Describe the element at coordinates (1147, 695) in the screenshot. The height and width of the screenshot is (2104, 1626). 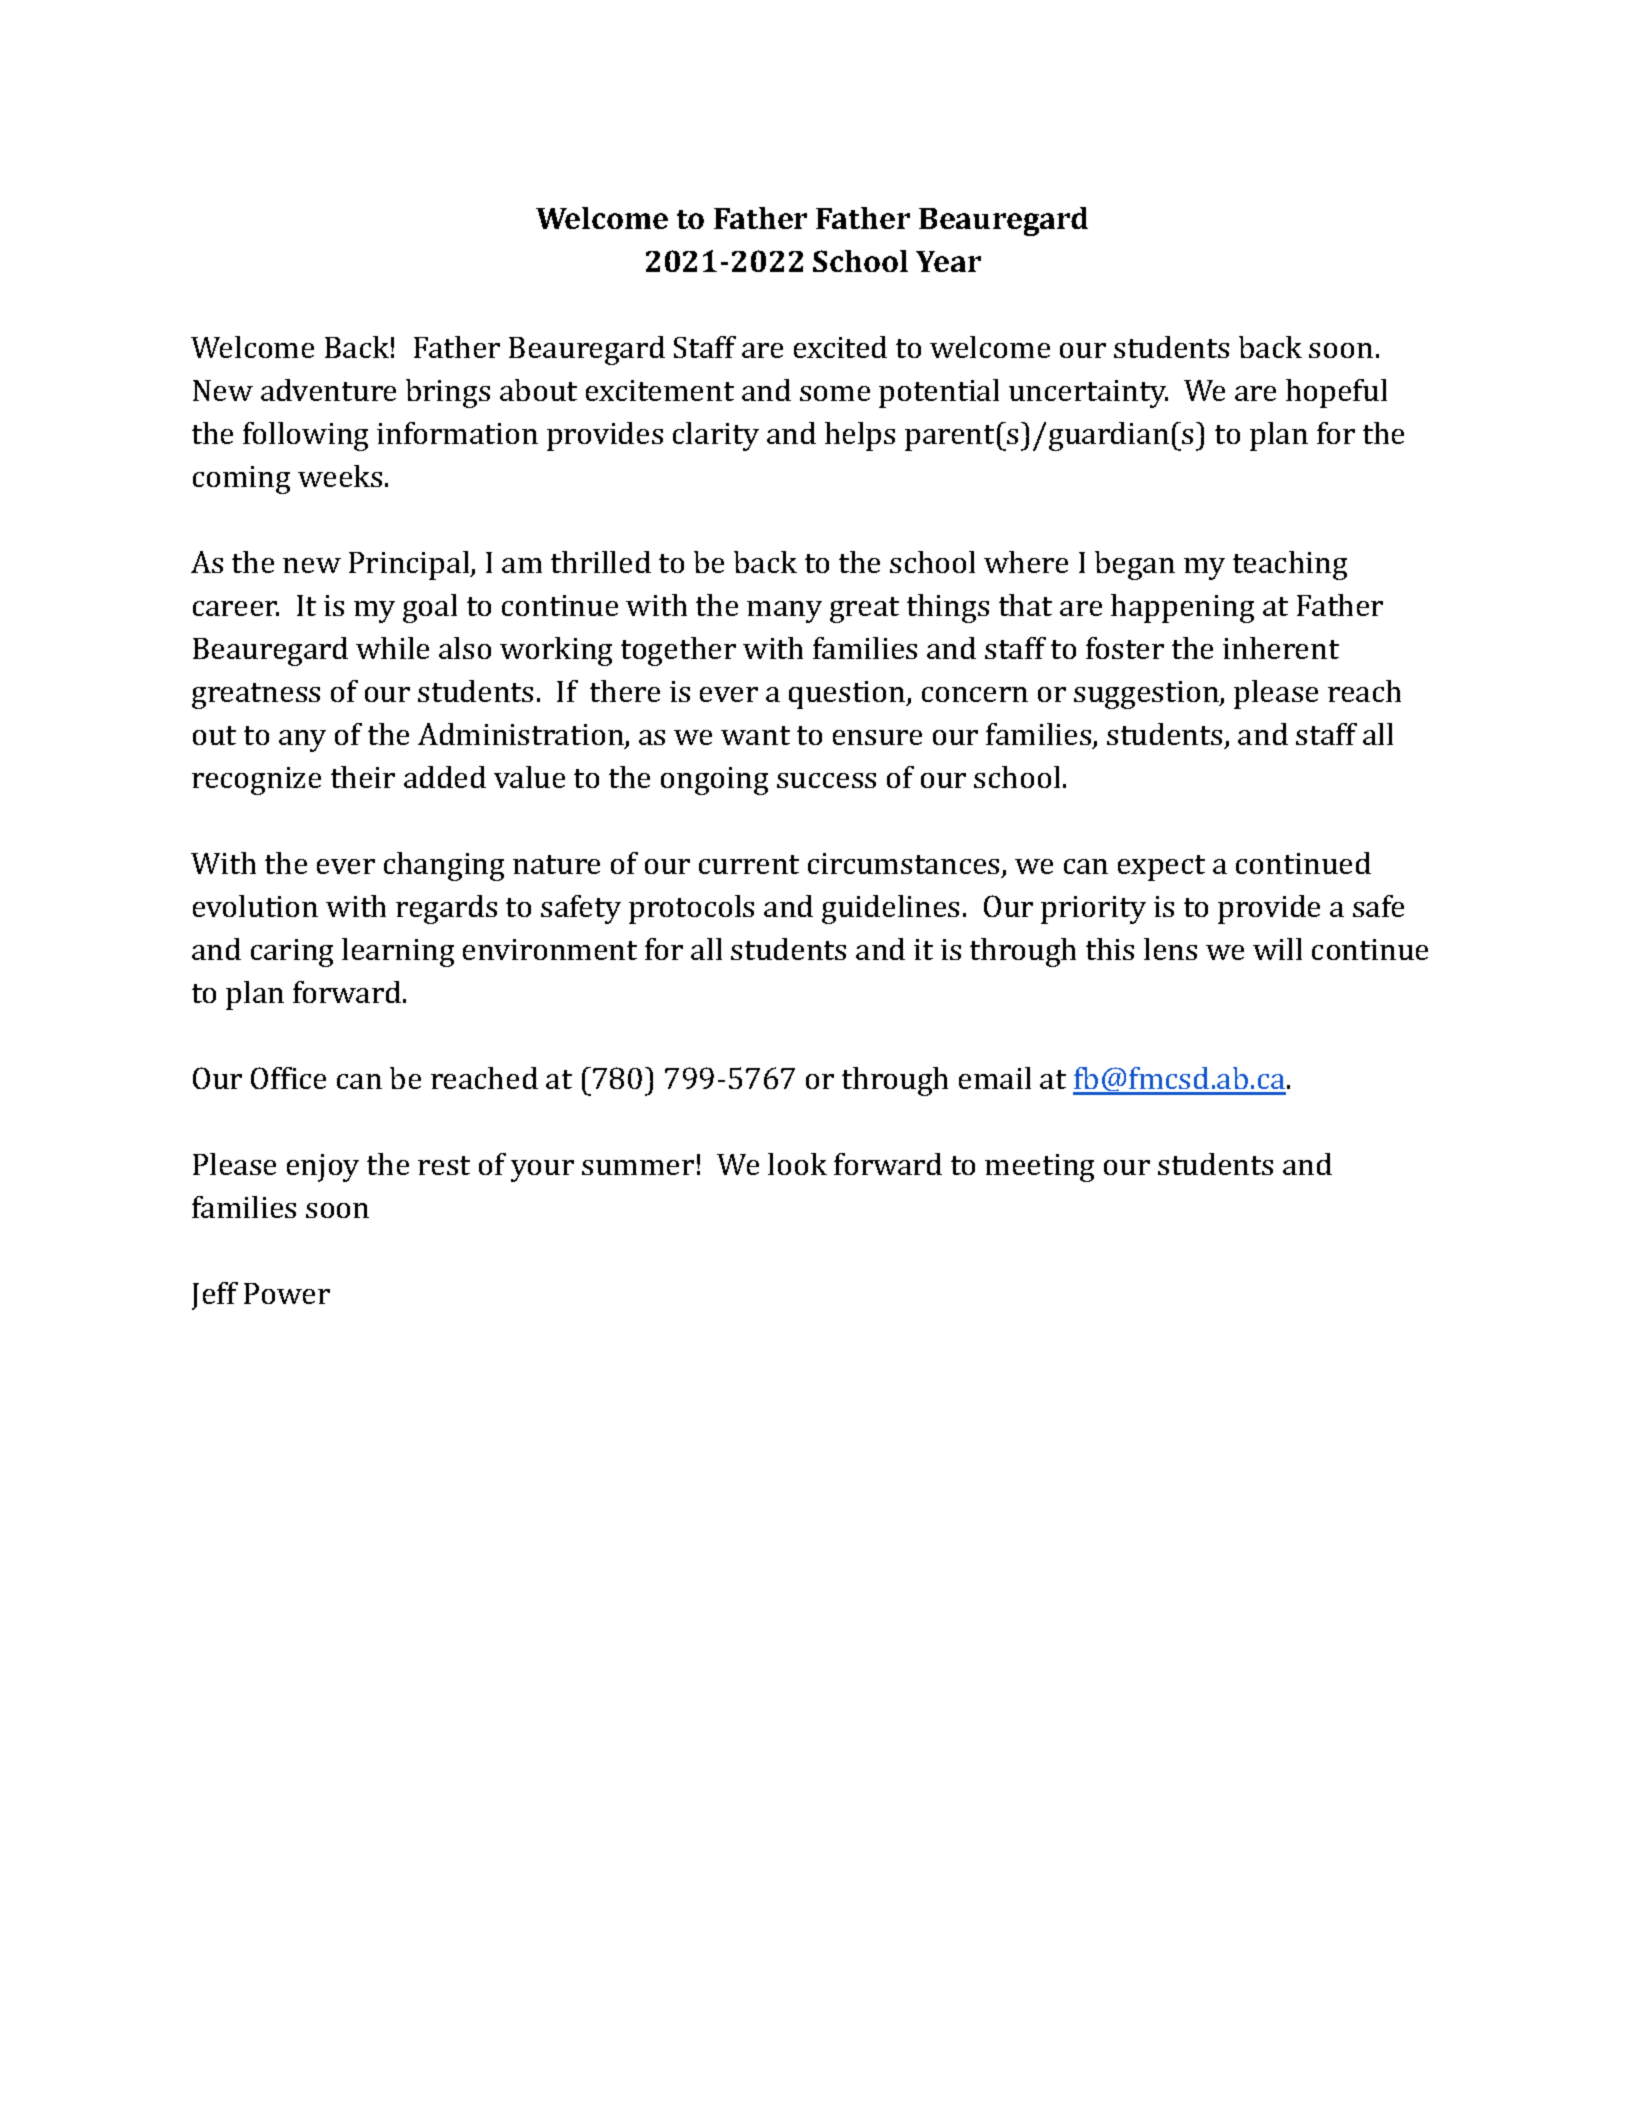
I see `suggestion` at that location.
